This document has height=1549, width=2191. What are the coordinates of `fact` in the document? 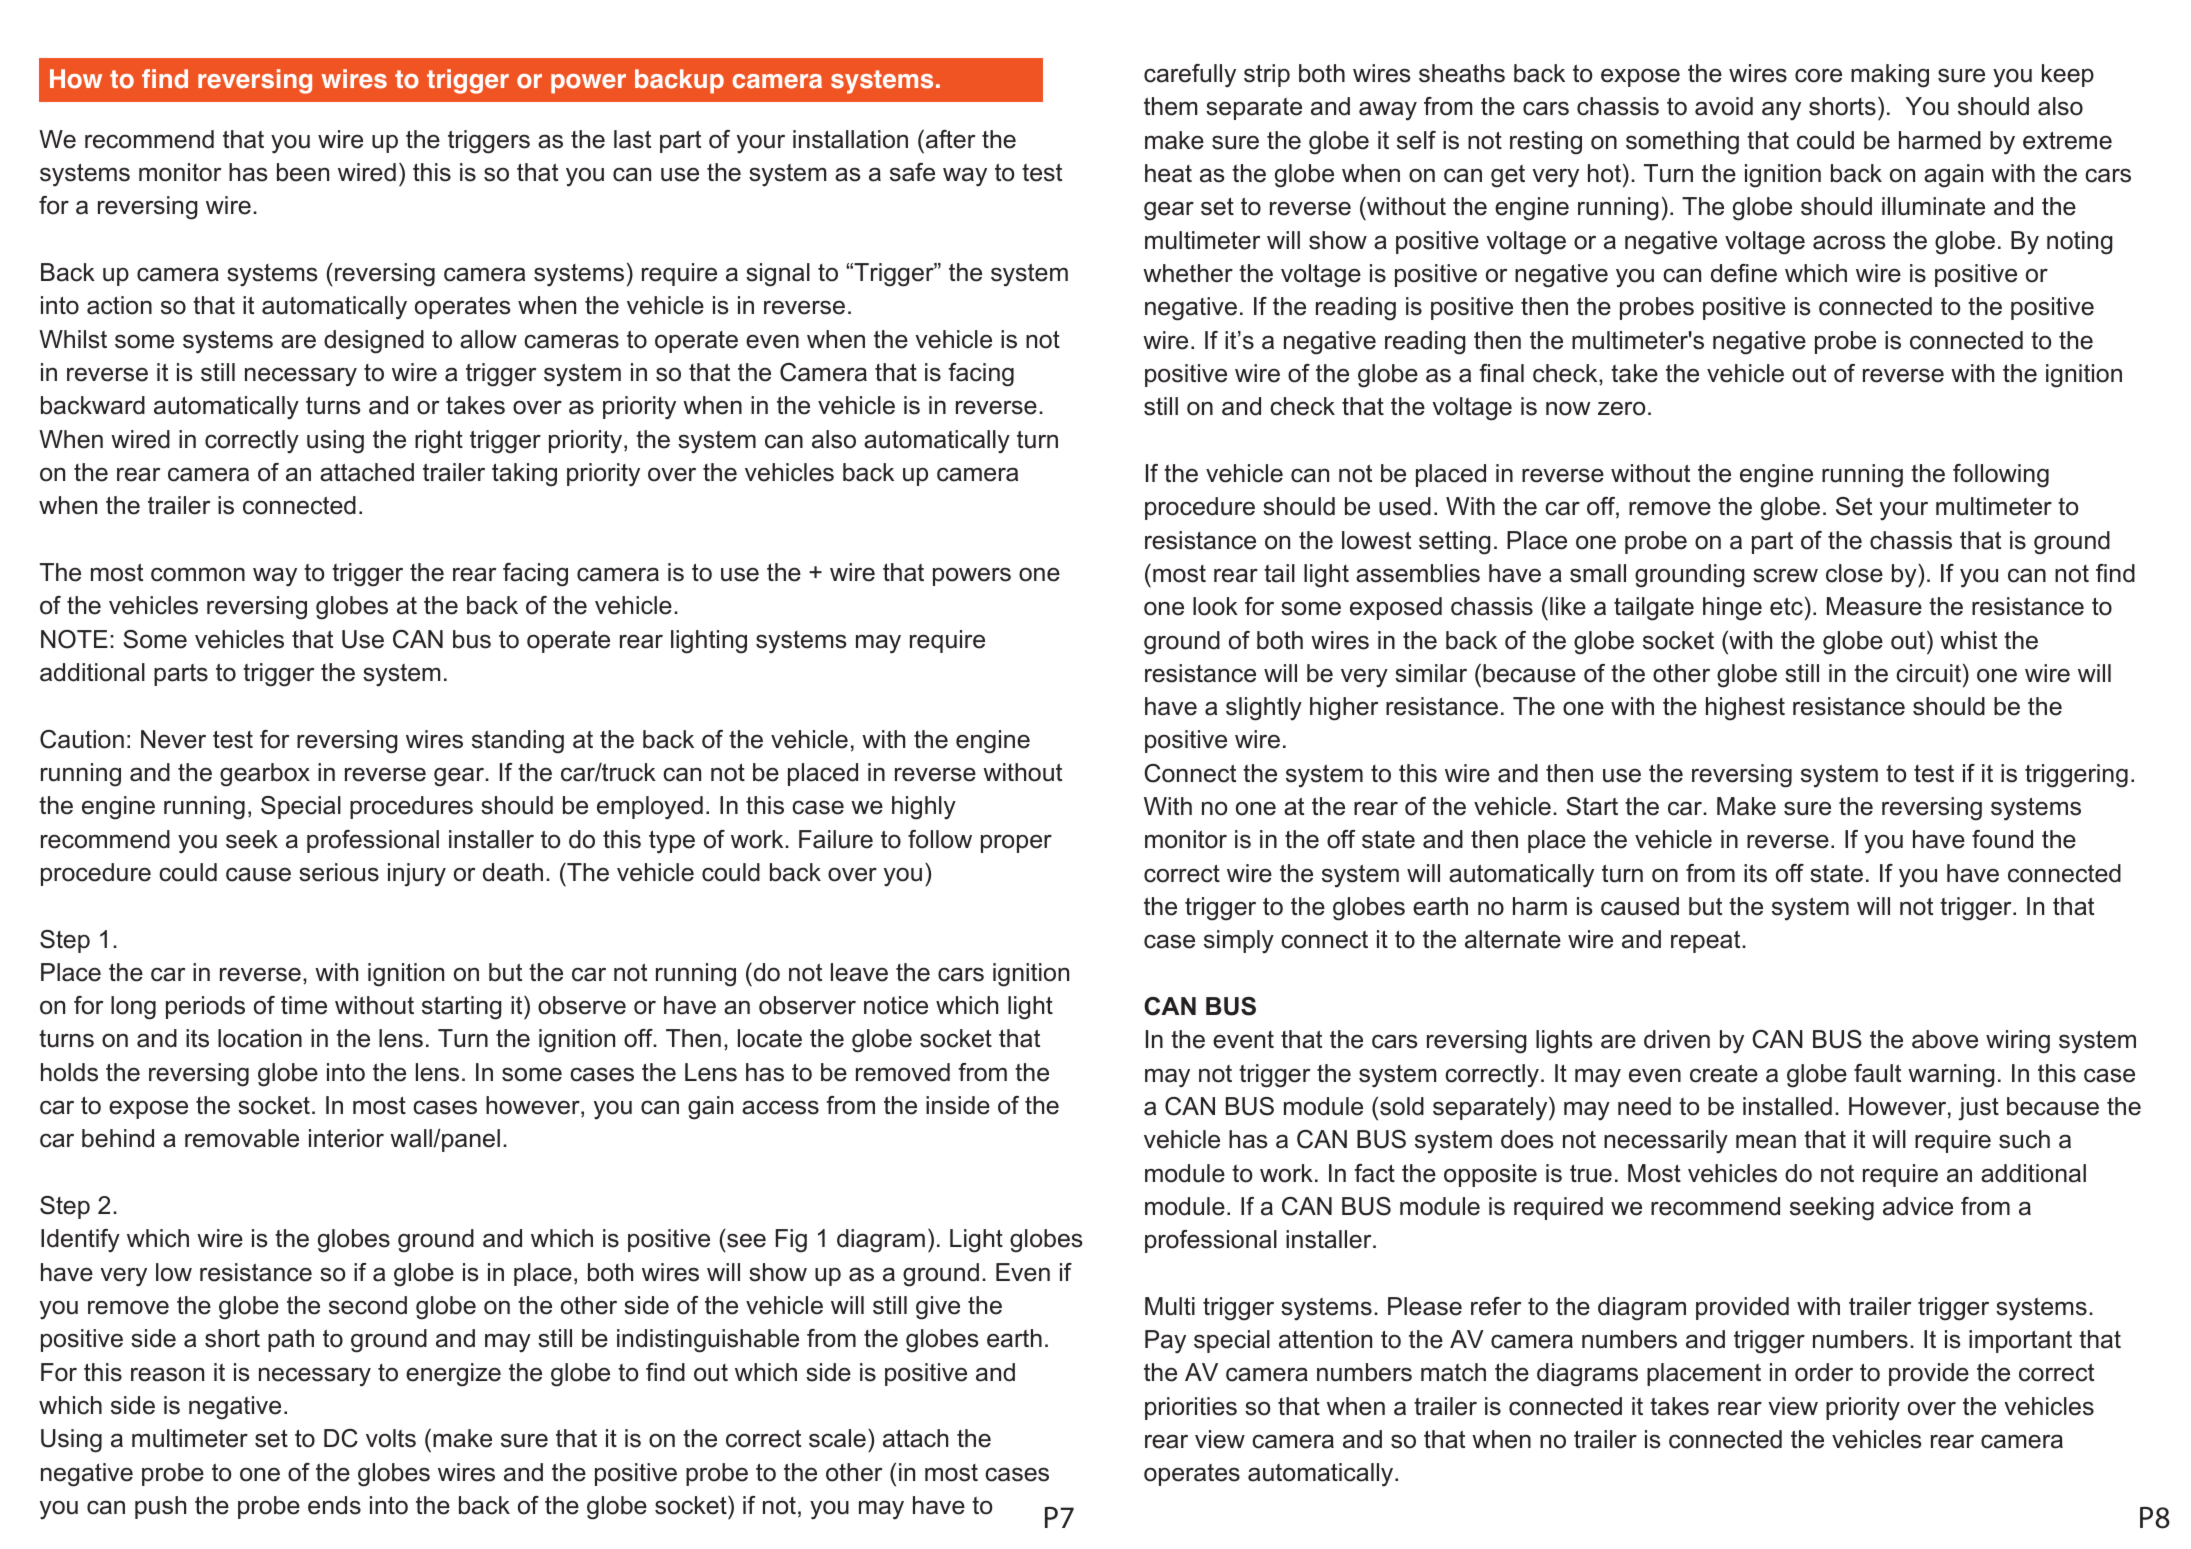 It's located at (1374, 1173).
